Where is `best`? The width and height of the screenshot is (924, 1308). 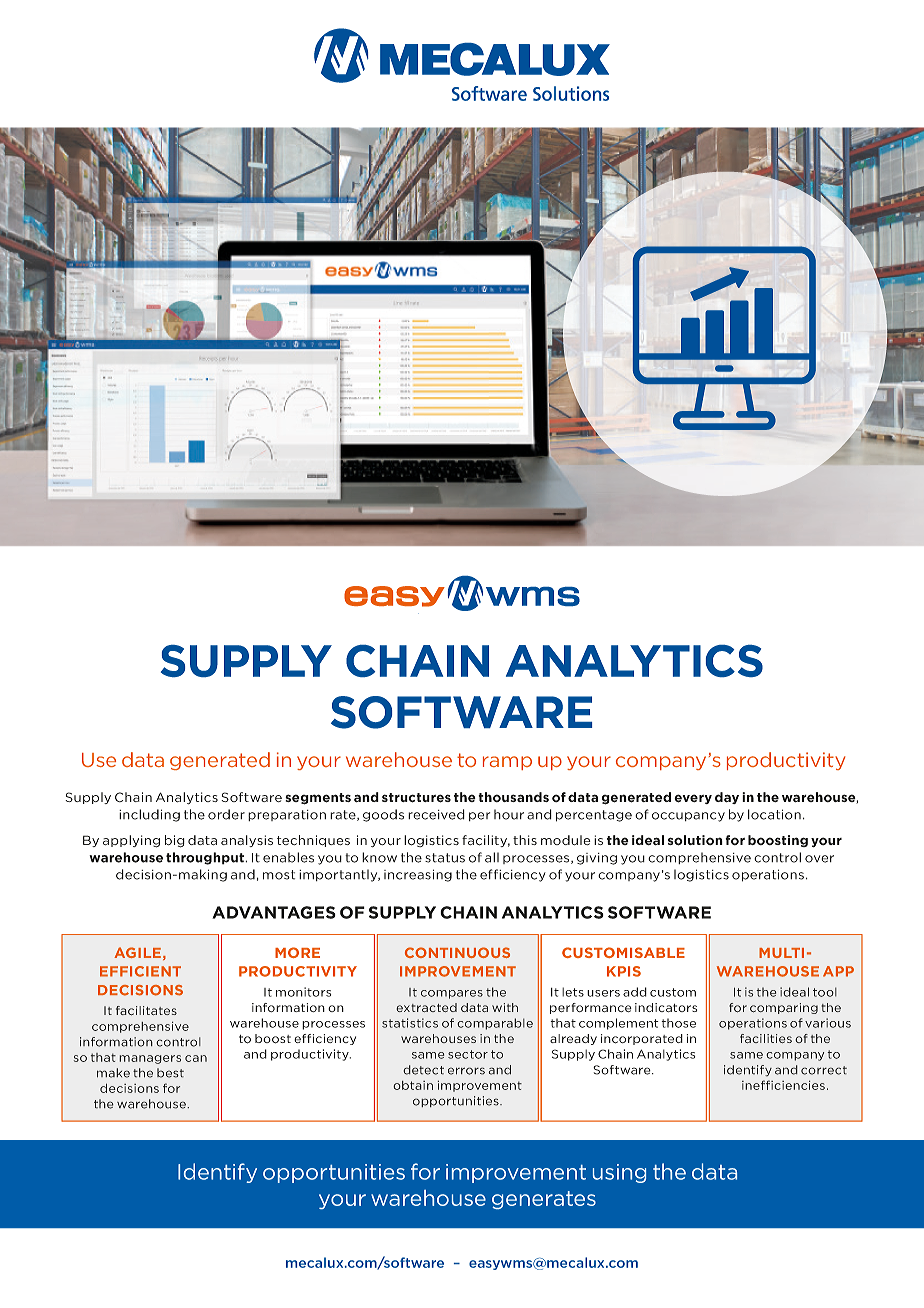
best is located at coordinates (170, 1073).
